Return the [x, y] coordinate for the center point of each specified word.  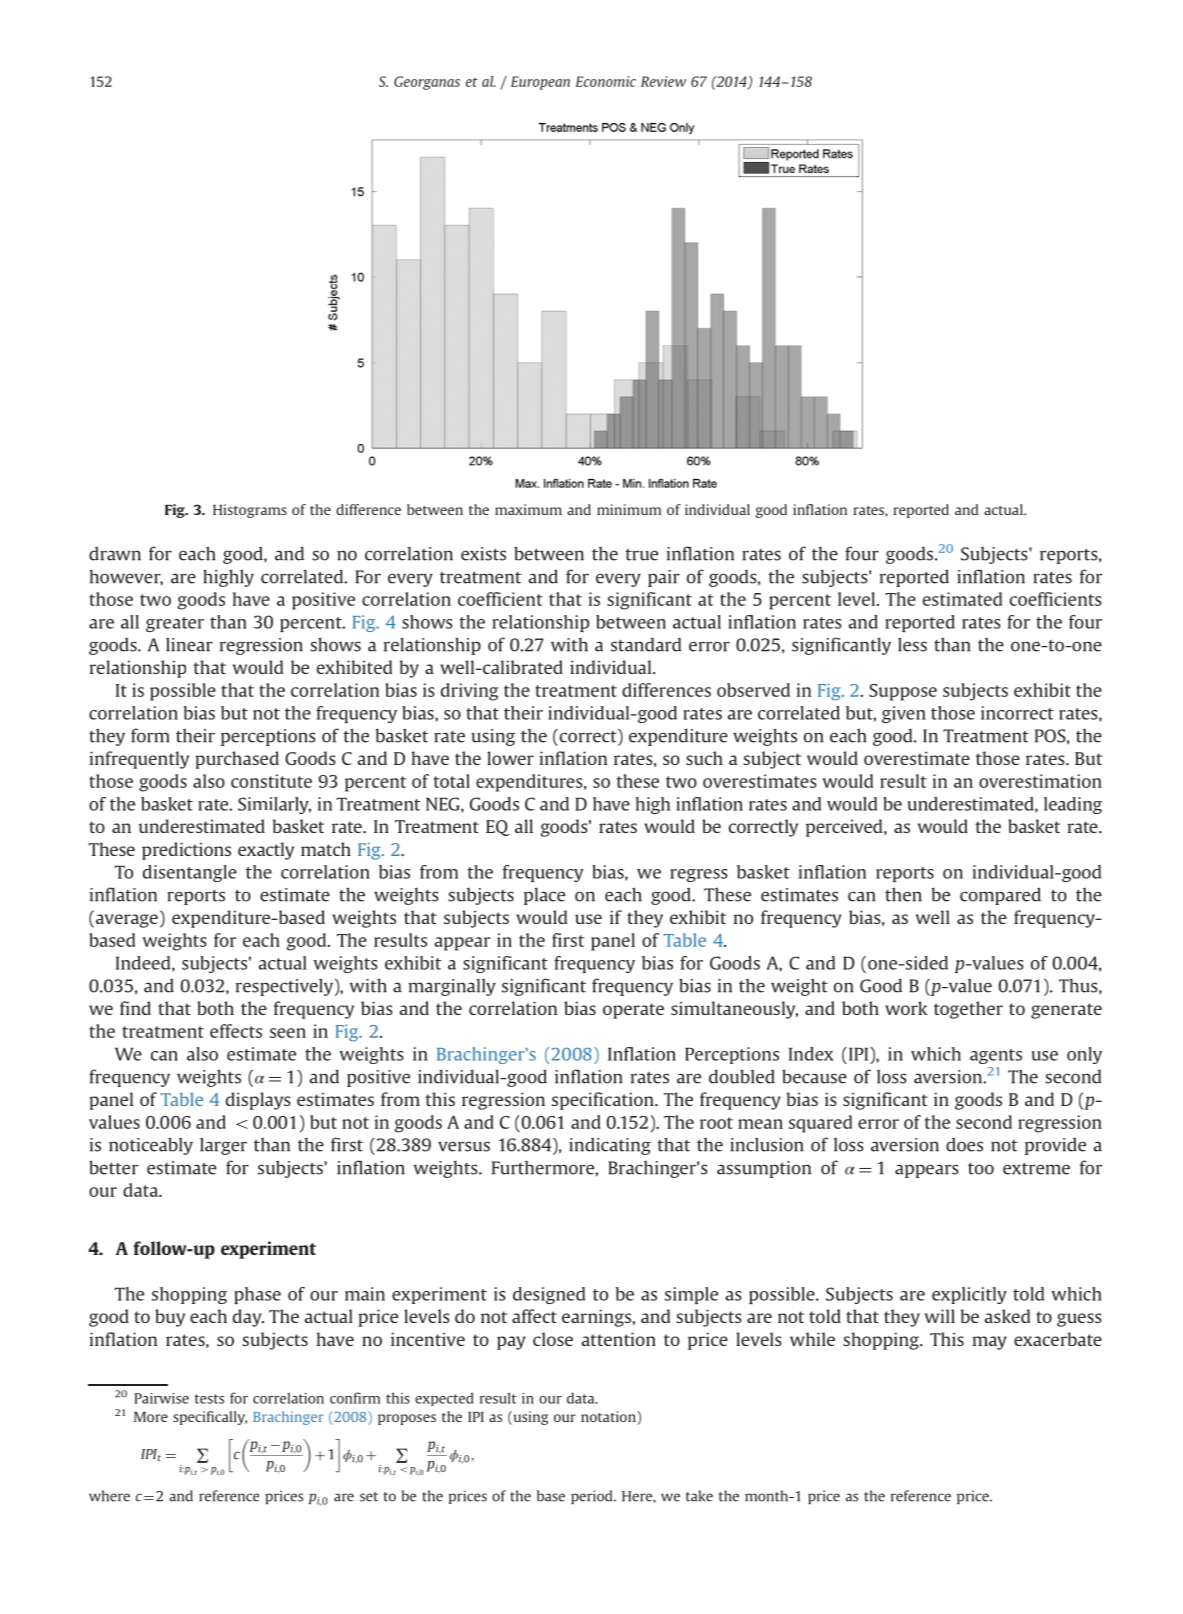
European [540, 83]
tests [209, 1399]
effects [236, 1031]
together [968, 1010]
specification [604, 1101]
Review [663, 81]
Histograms [250, 511]
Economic [606, 81]
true [641, 555]
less [912, 644]
